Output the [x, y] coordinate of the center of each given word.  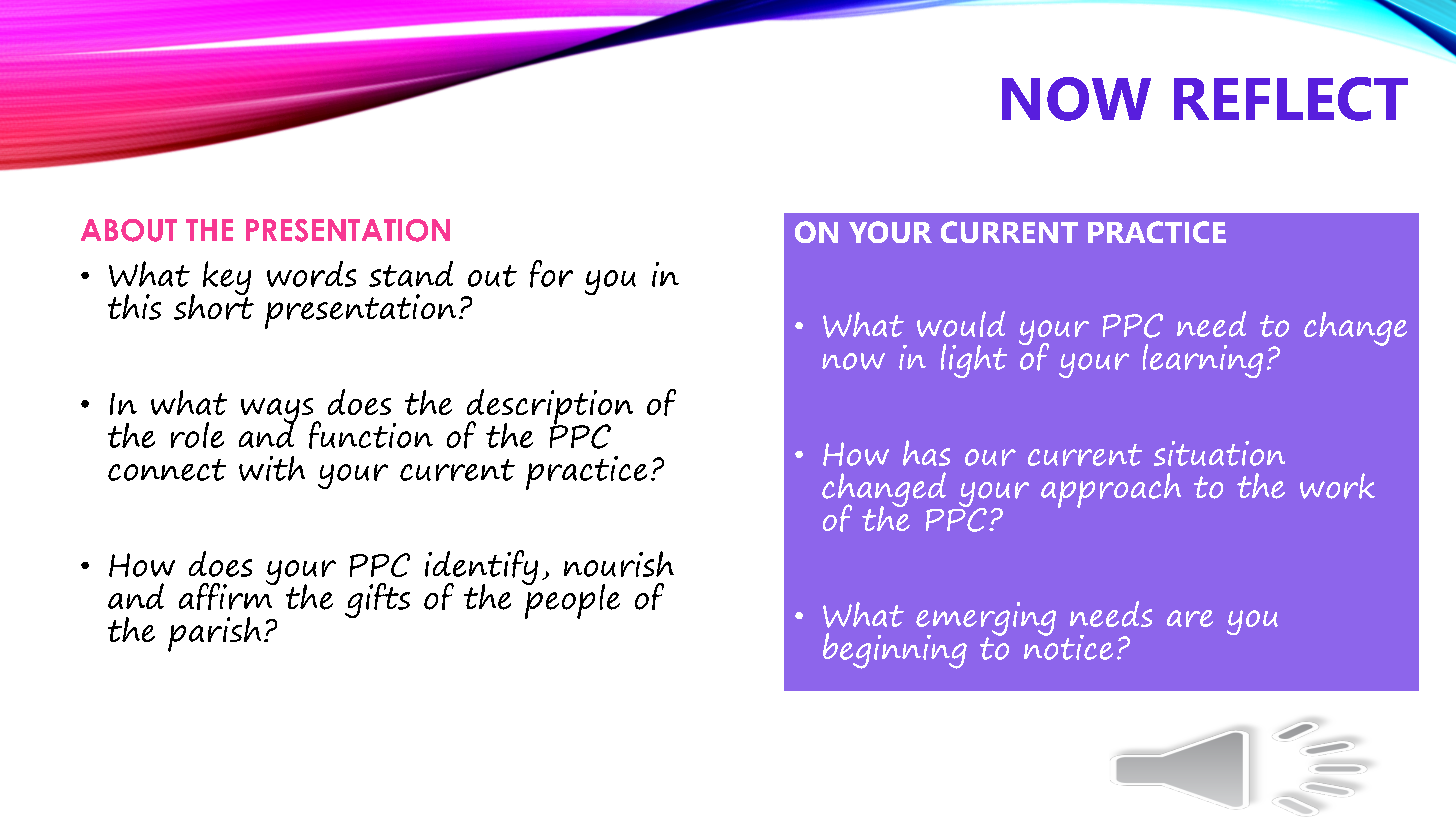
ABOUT [129, 230]
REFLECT [1291, 99]
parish [214, 634]
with [272, 468]
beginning [895, 651]
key [227, 279]
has [926, 453]
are [1190, 618]
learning [1203, 361]
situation [1219, 453]
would [961, 324]
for [551, 274]
